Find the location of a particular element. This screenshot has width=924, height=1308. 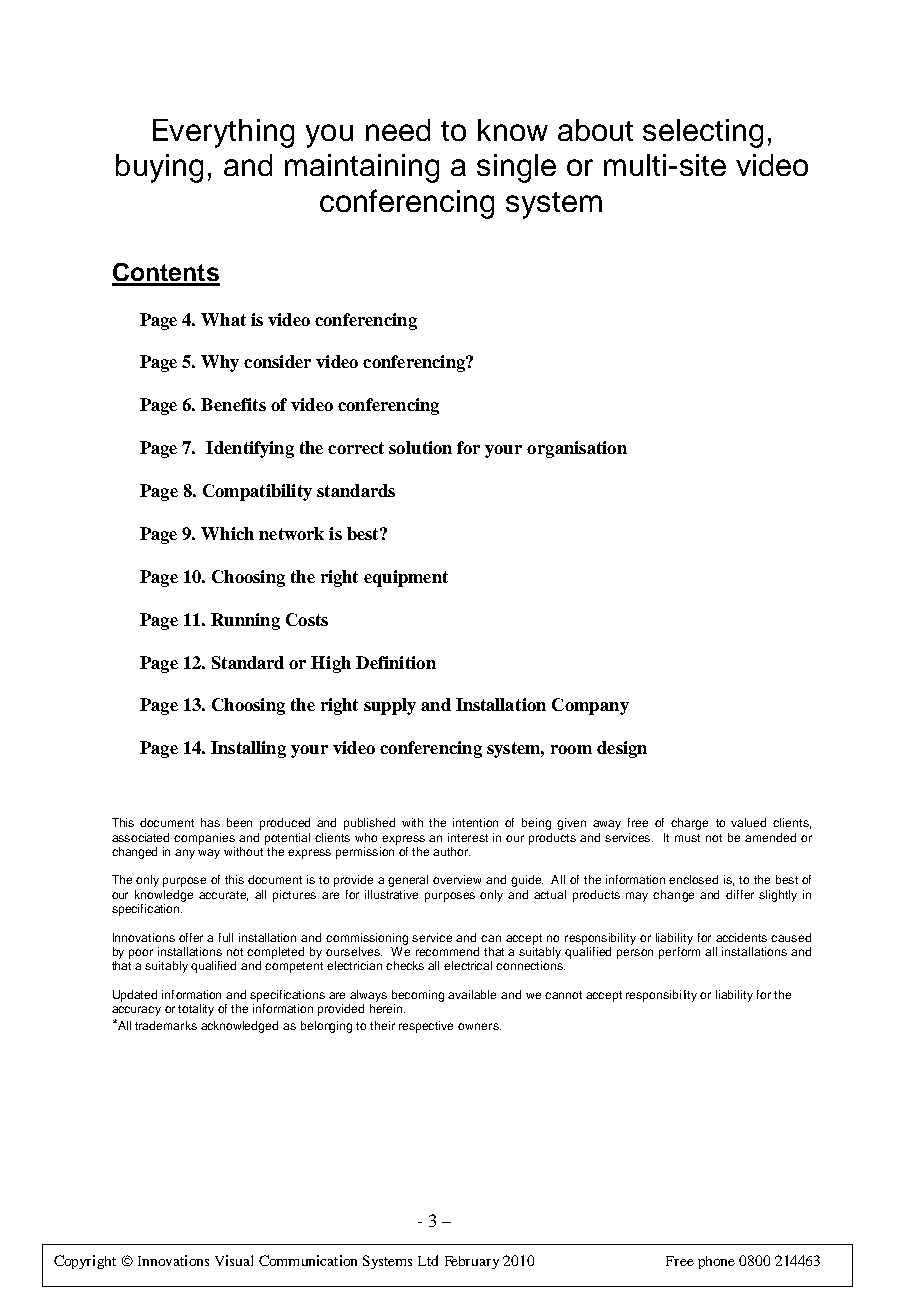

Visual is located at coordinates (234, 1260).
